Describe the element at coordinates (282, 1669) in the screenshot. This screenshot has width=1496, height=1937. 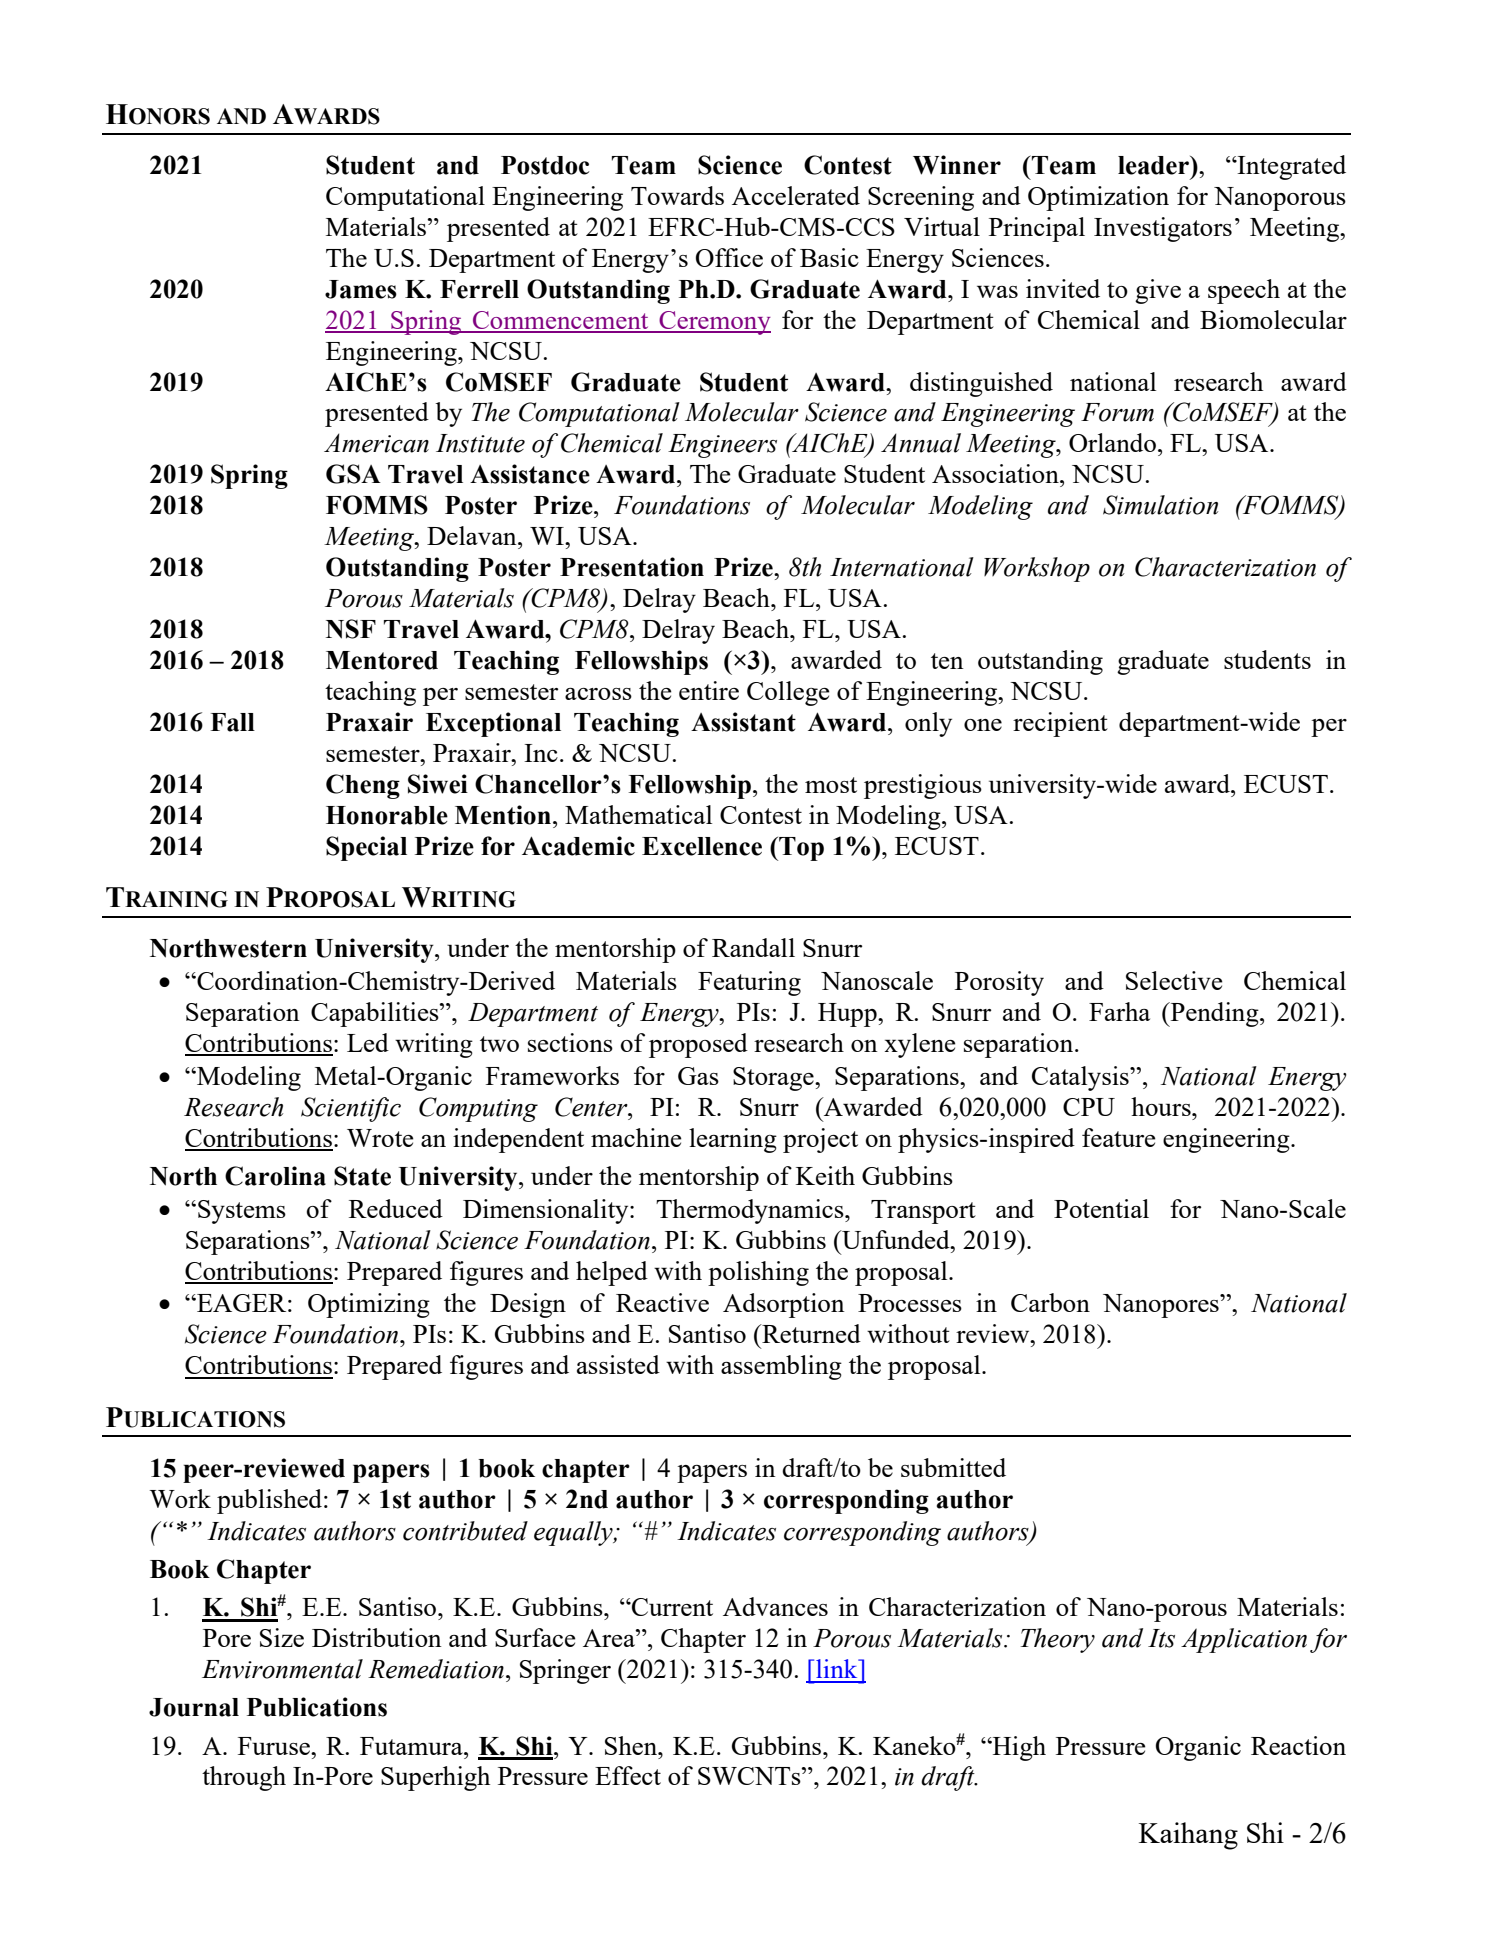
I see `Environmental` at that location.
